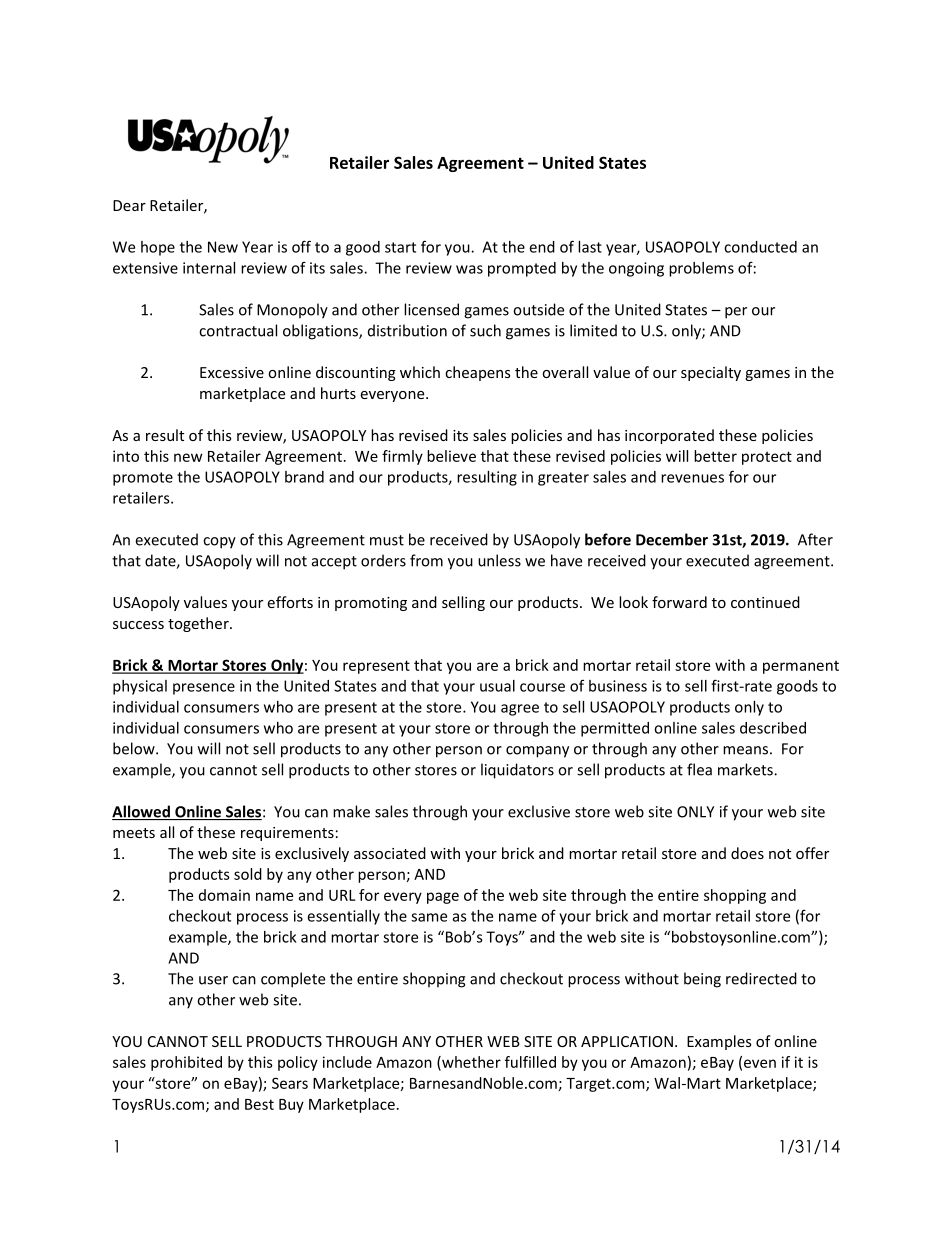 The height and width of the screenshot is (1233, 952). I want to click on specialty, so click(711, 373).
